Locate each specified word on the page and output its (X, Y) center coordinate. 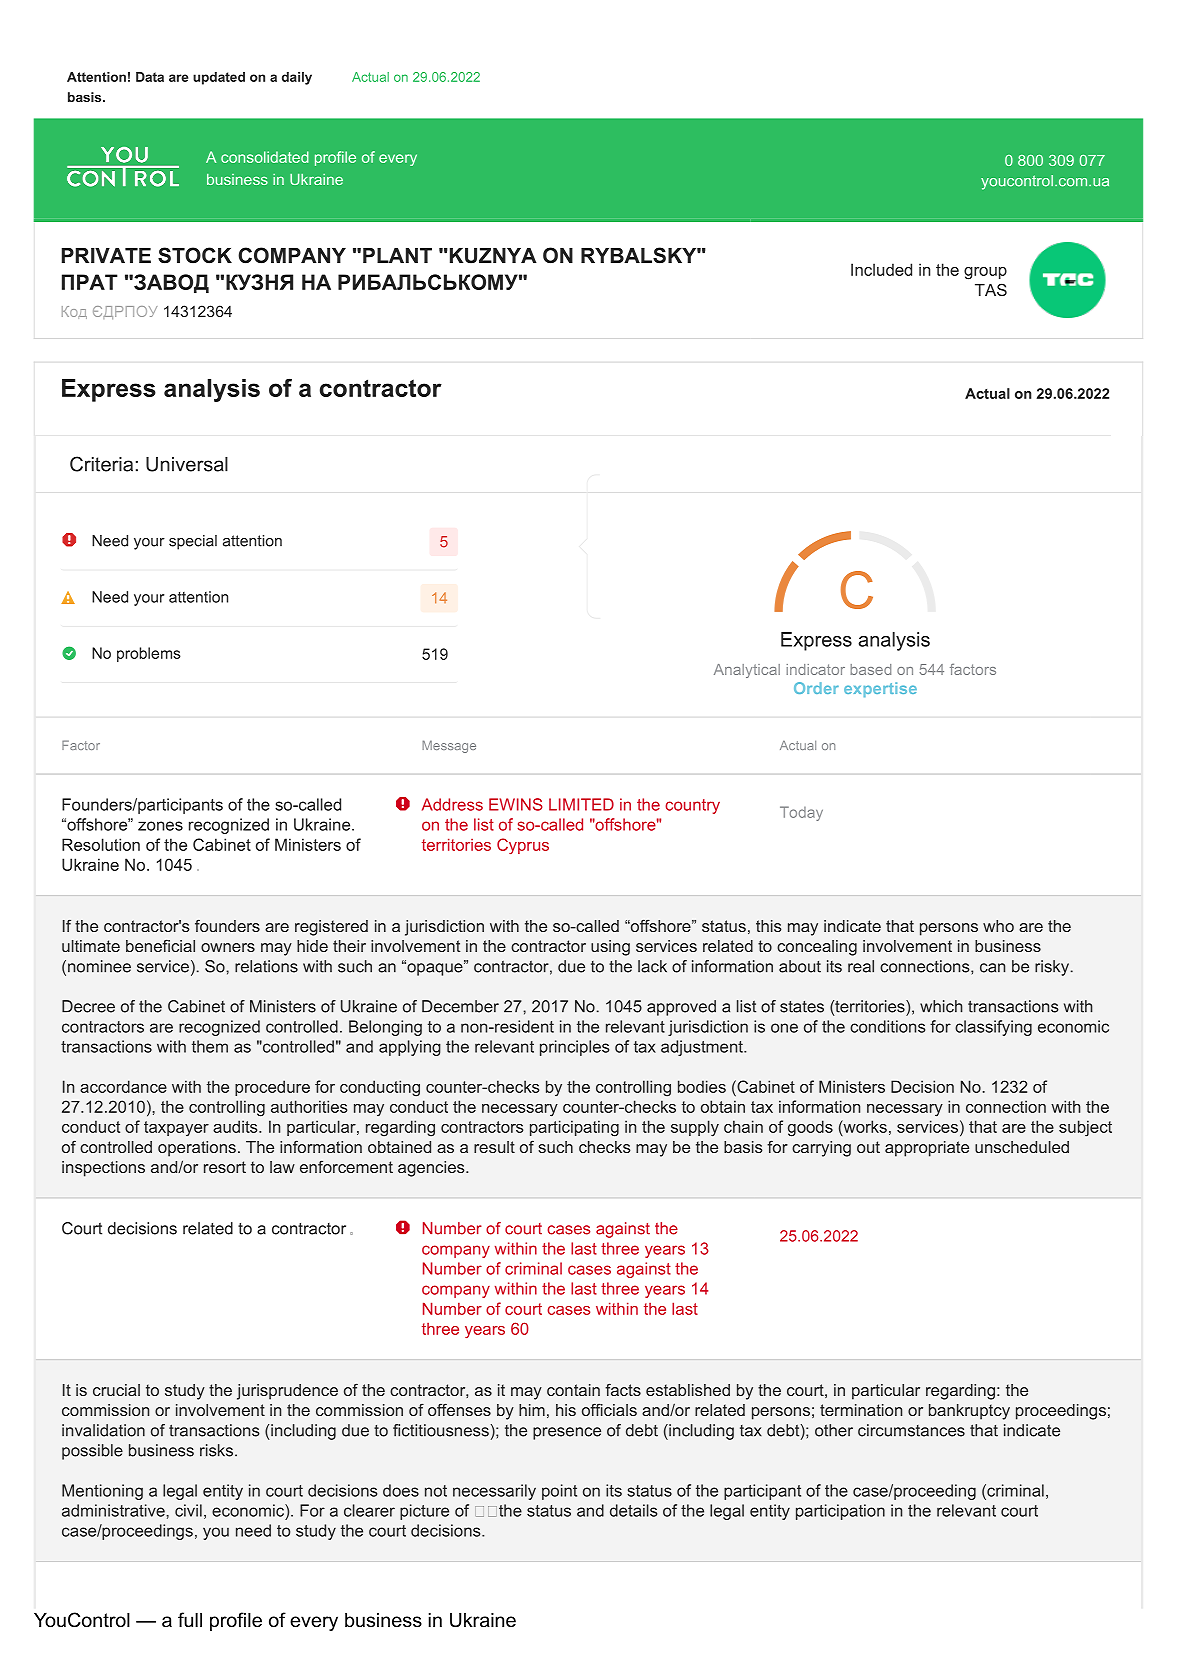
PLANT (397, 255)
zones (160, 826)
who (998, 926)
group (985, 273)
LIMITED (581, 804)
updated (219, 78)
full (190, 1620)
